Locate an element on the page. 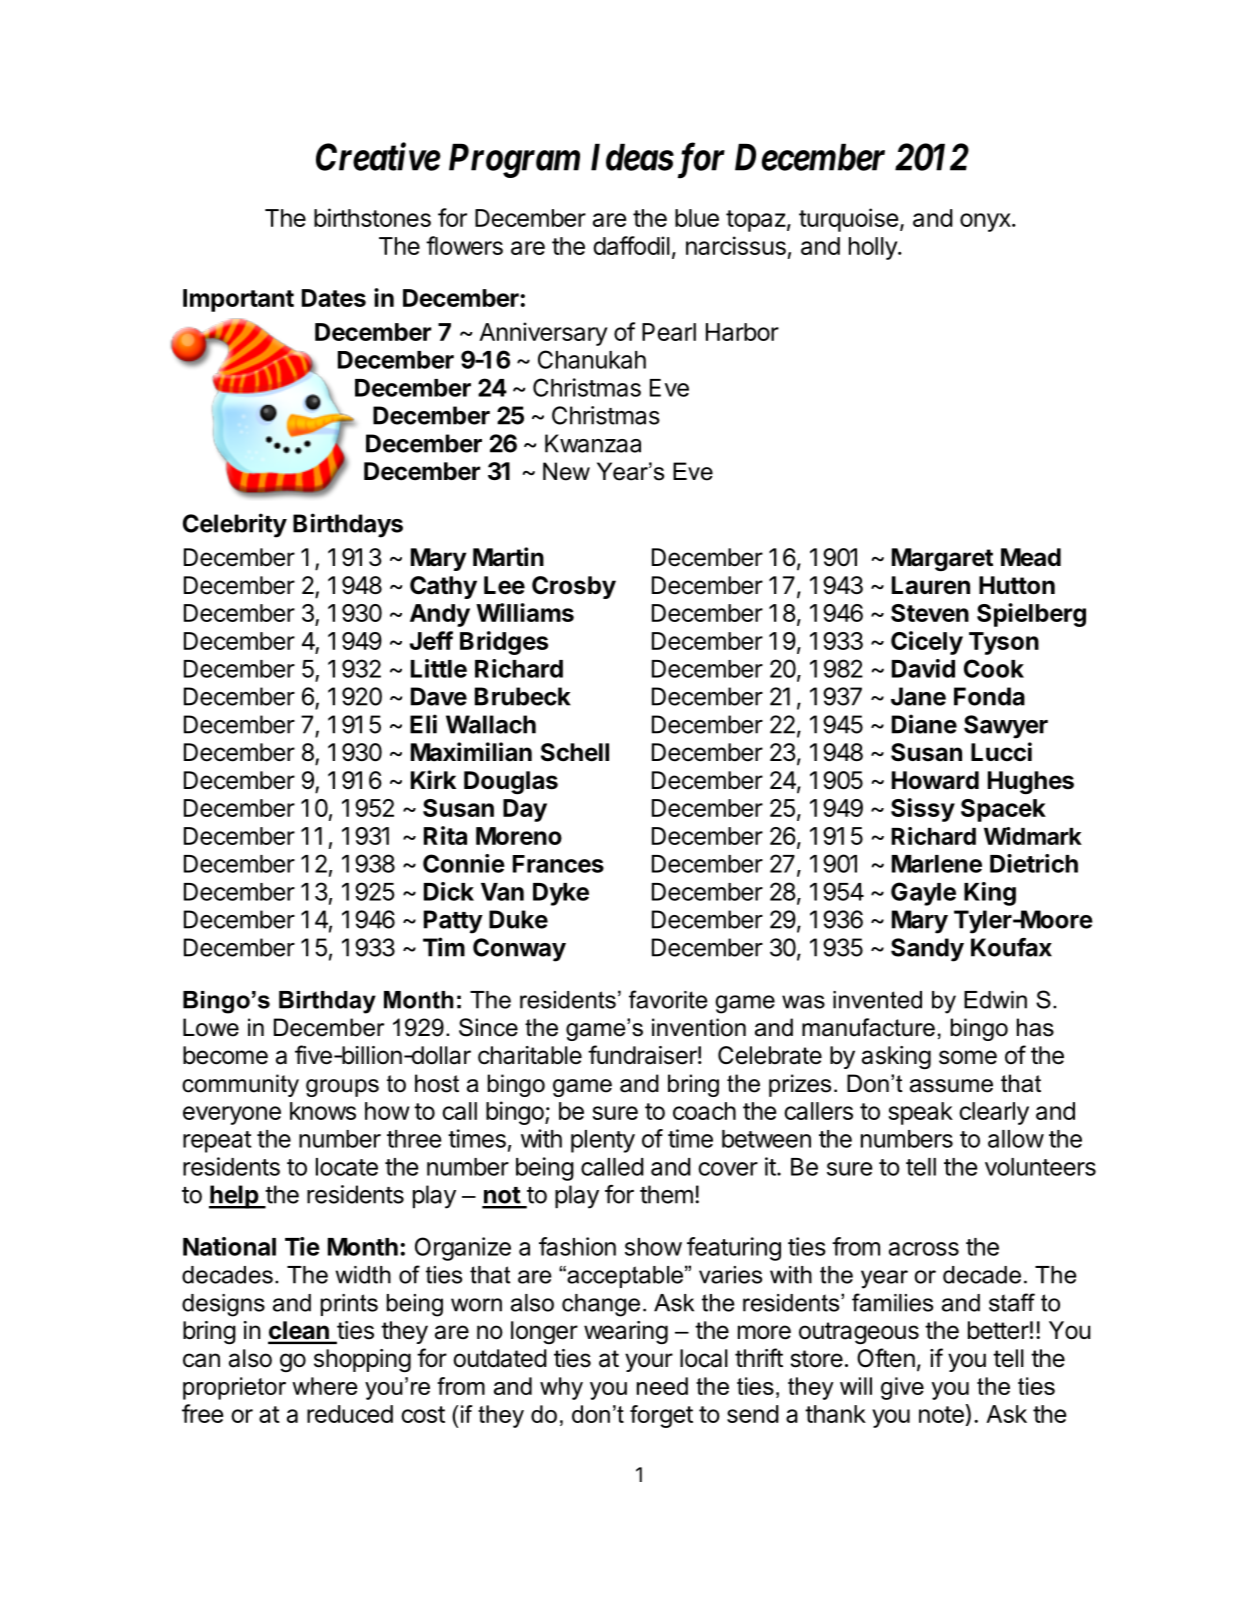 This page has height=1599, width=1236. onyx is located at coordinates (986, 222).
